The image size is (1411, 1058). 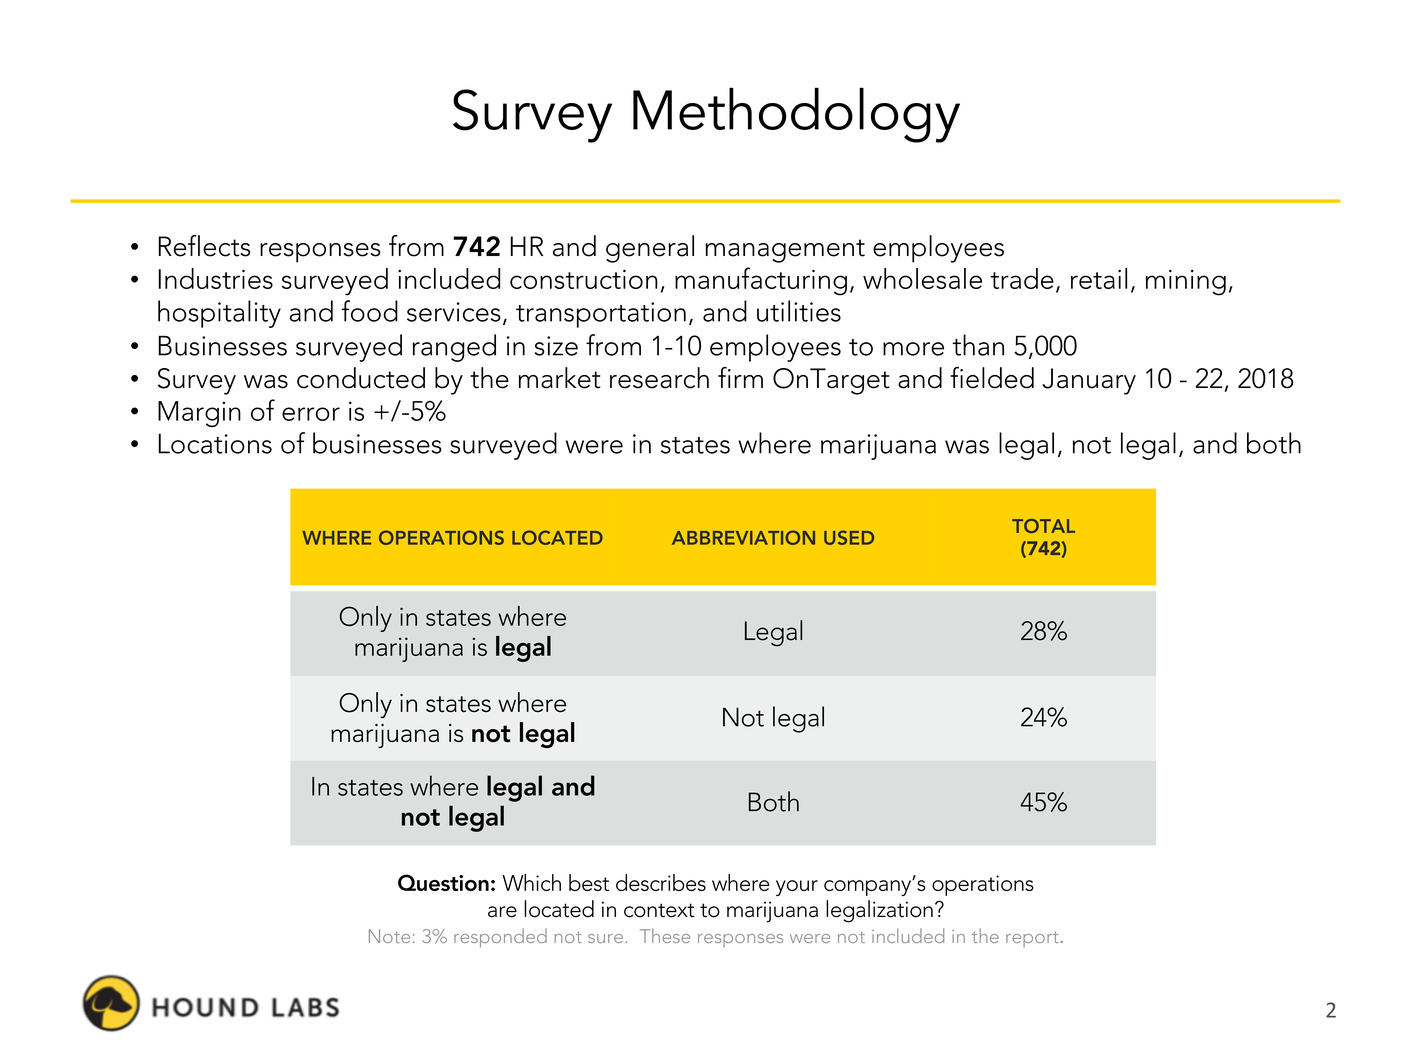 I want to click on food, so click(x=370, y=311).
